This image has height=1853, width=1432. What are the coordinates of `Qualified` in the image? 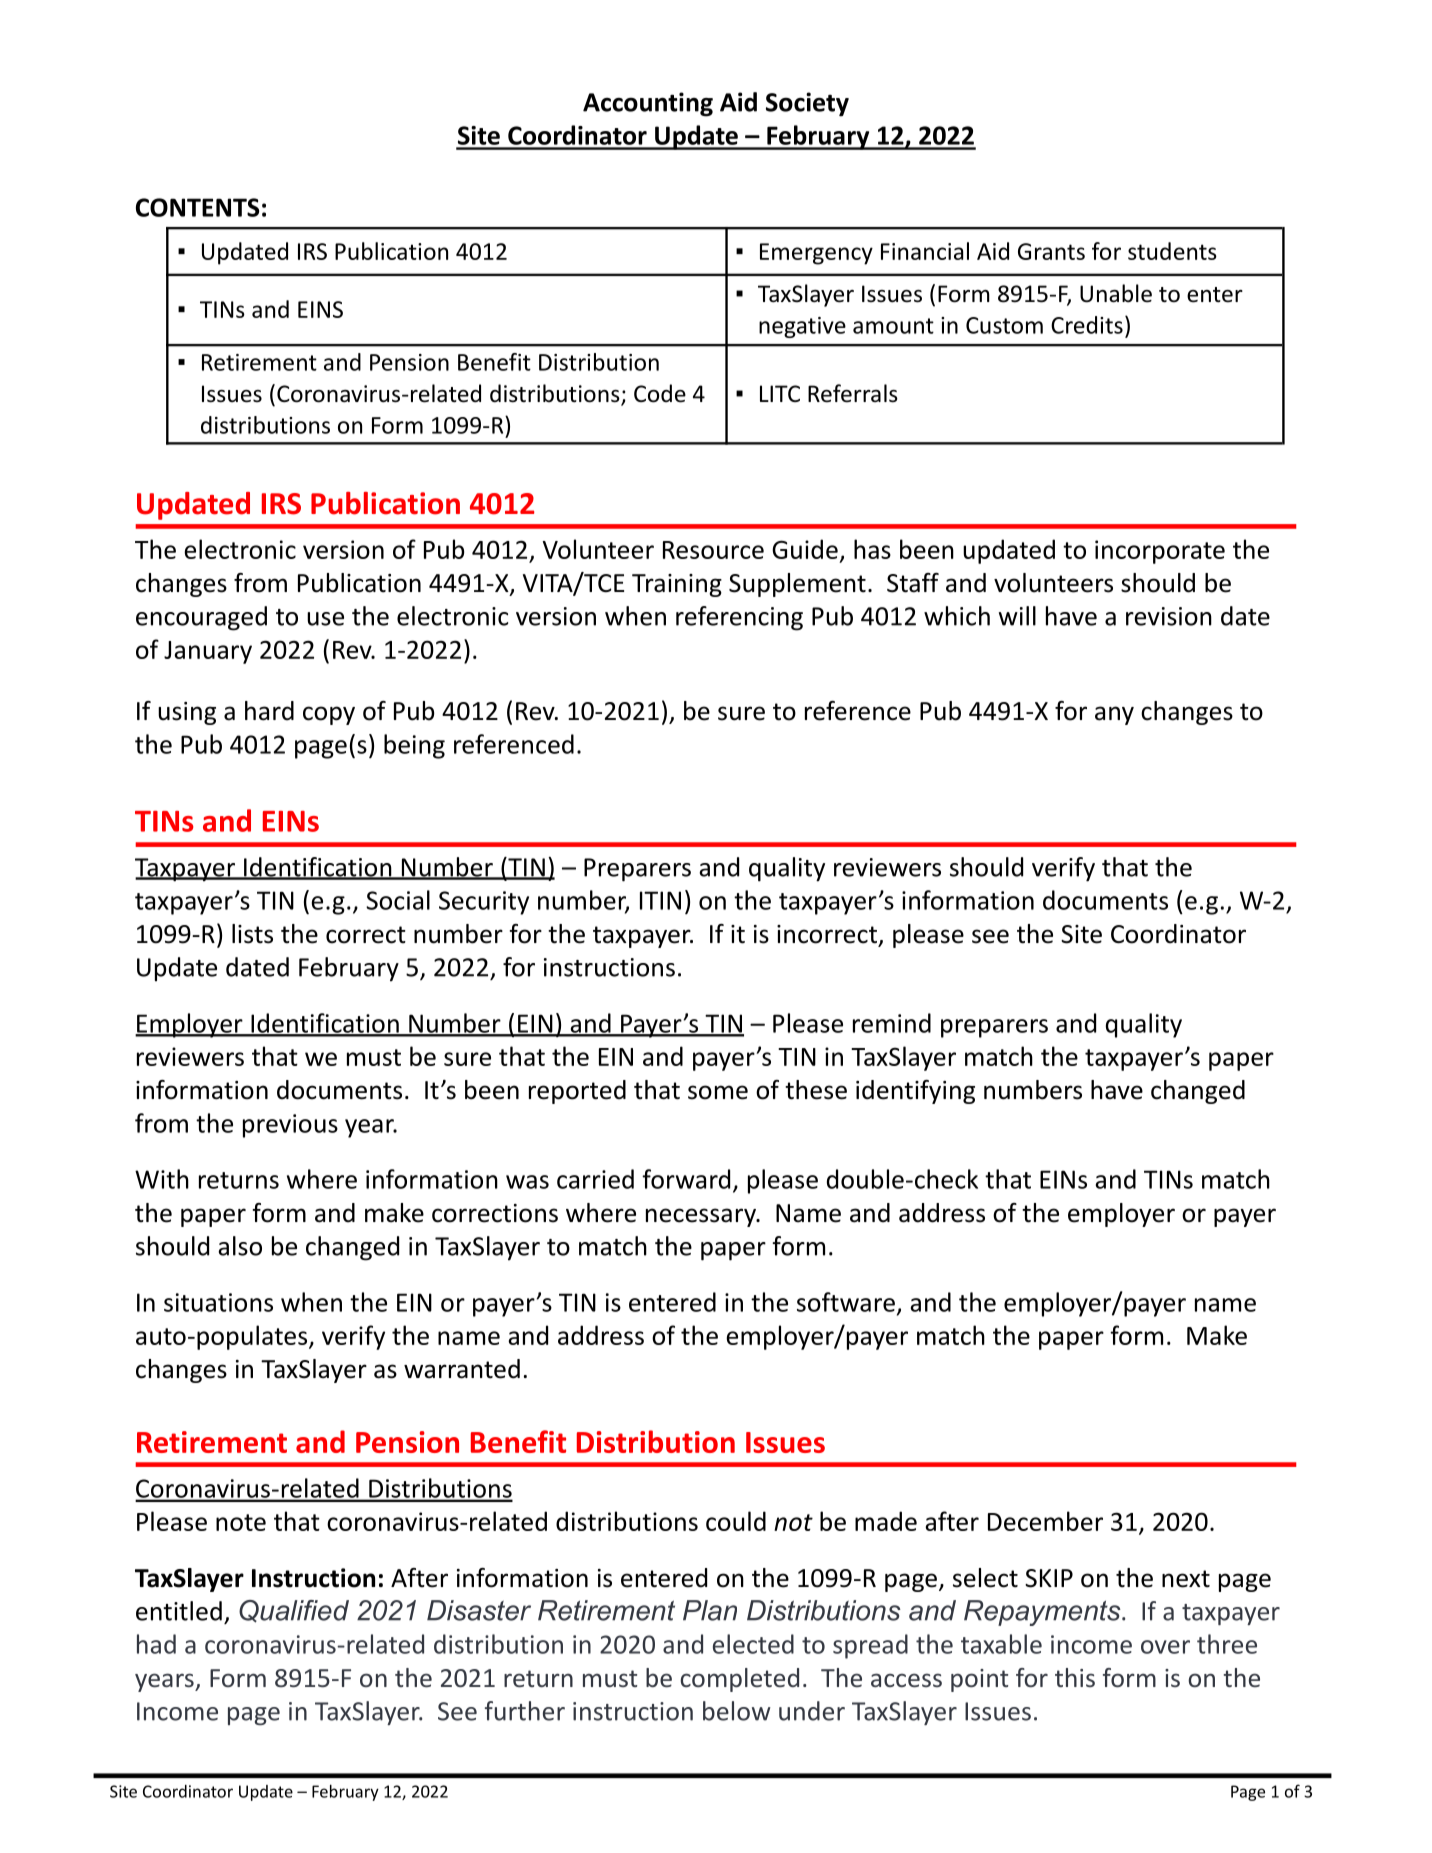 It's located at (294, 1611).
